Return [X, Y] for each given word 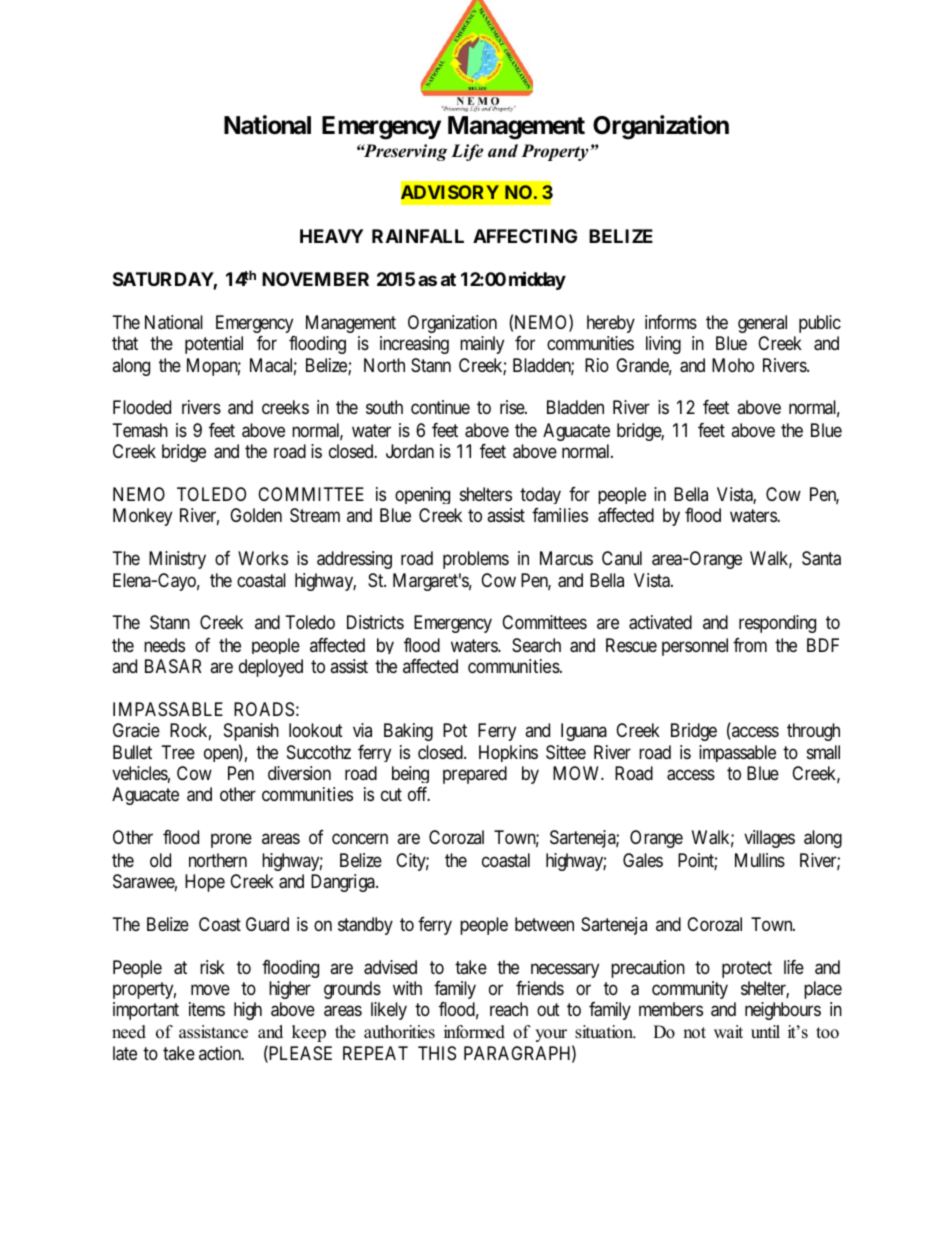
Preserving [404, 152]
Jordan [410, 451]
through [813, 732]
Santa [821, 558]
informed [474, 1032]
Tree [178, 752]
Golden [256, 515]
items [207, 1009]
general [762, 324]
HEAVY [331, 236]
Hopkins [508, 753]
